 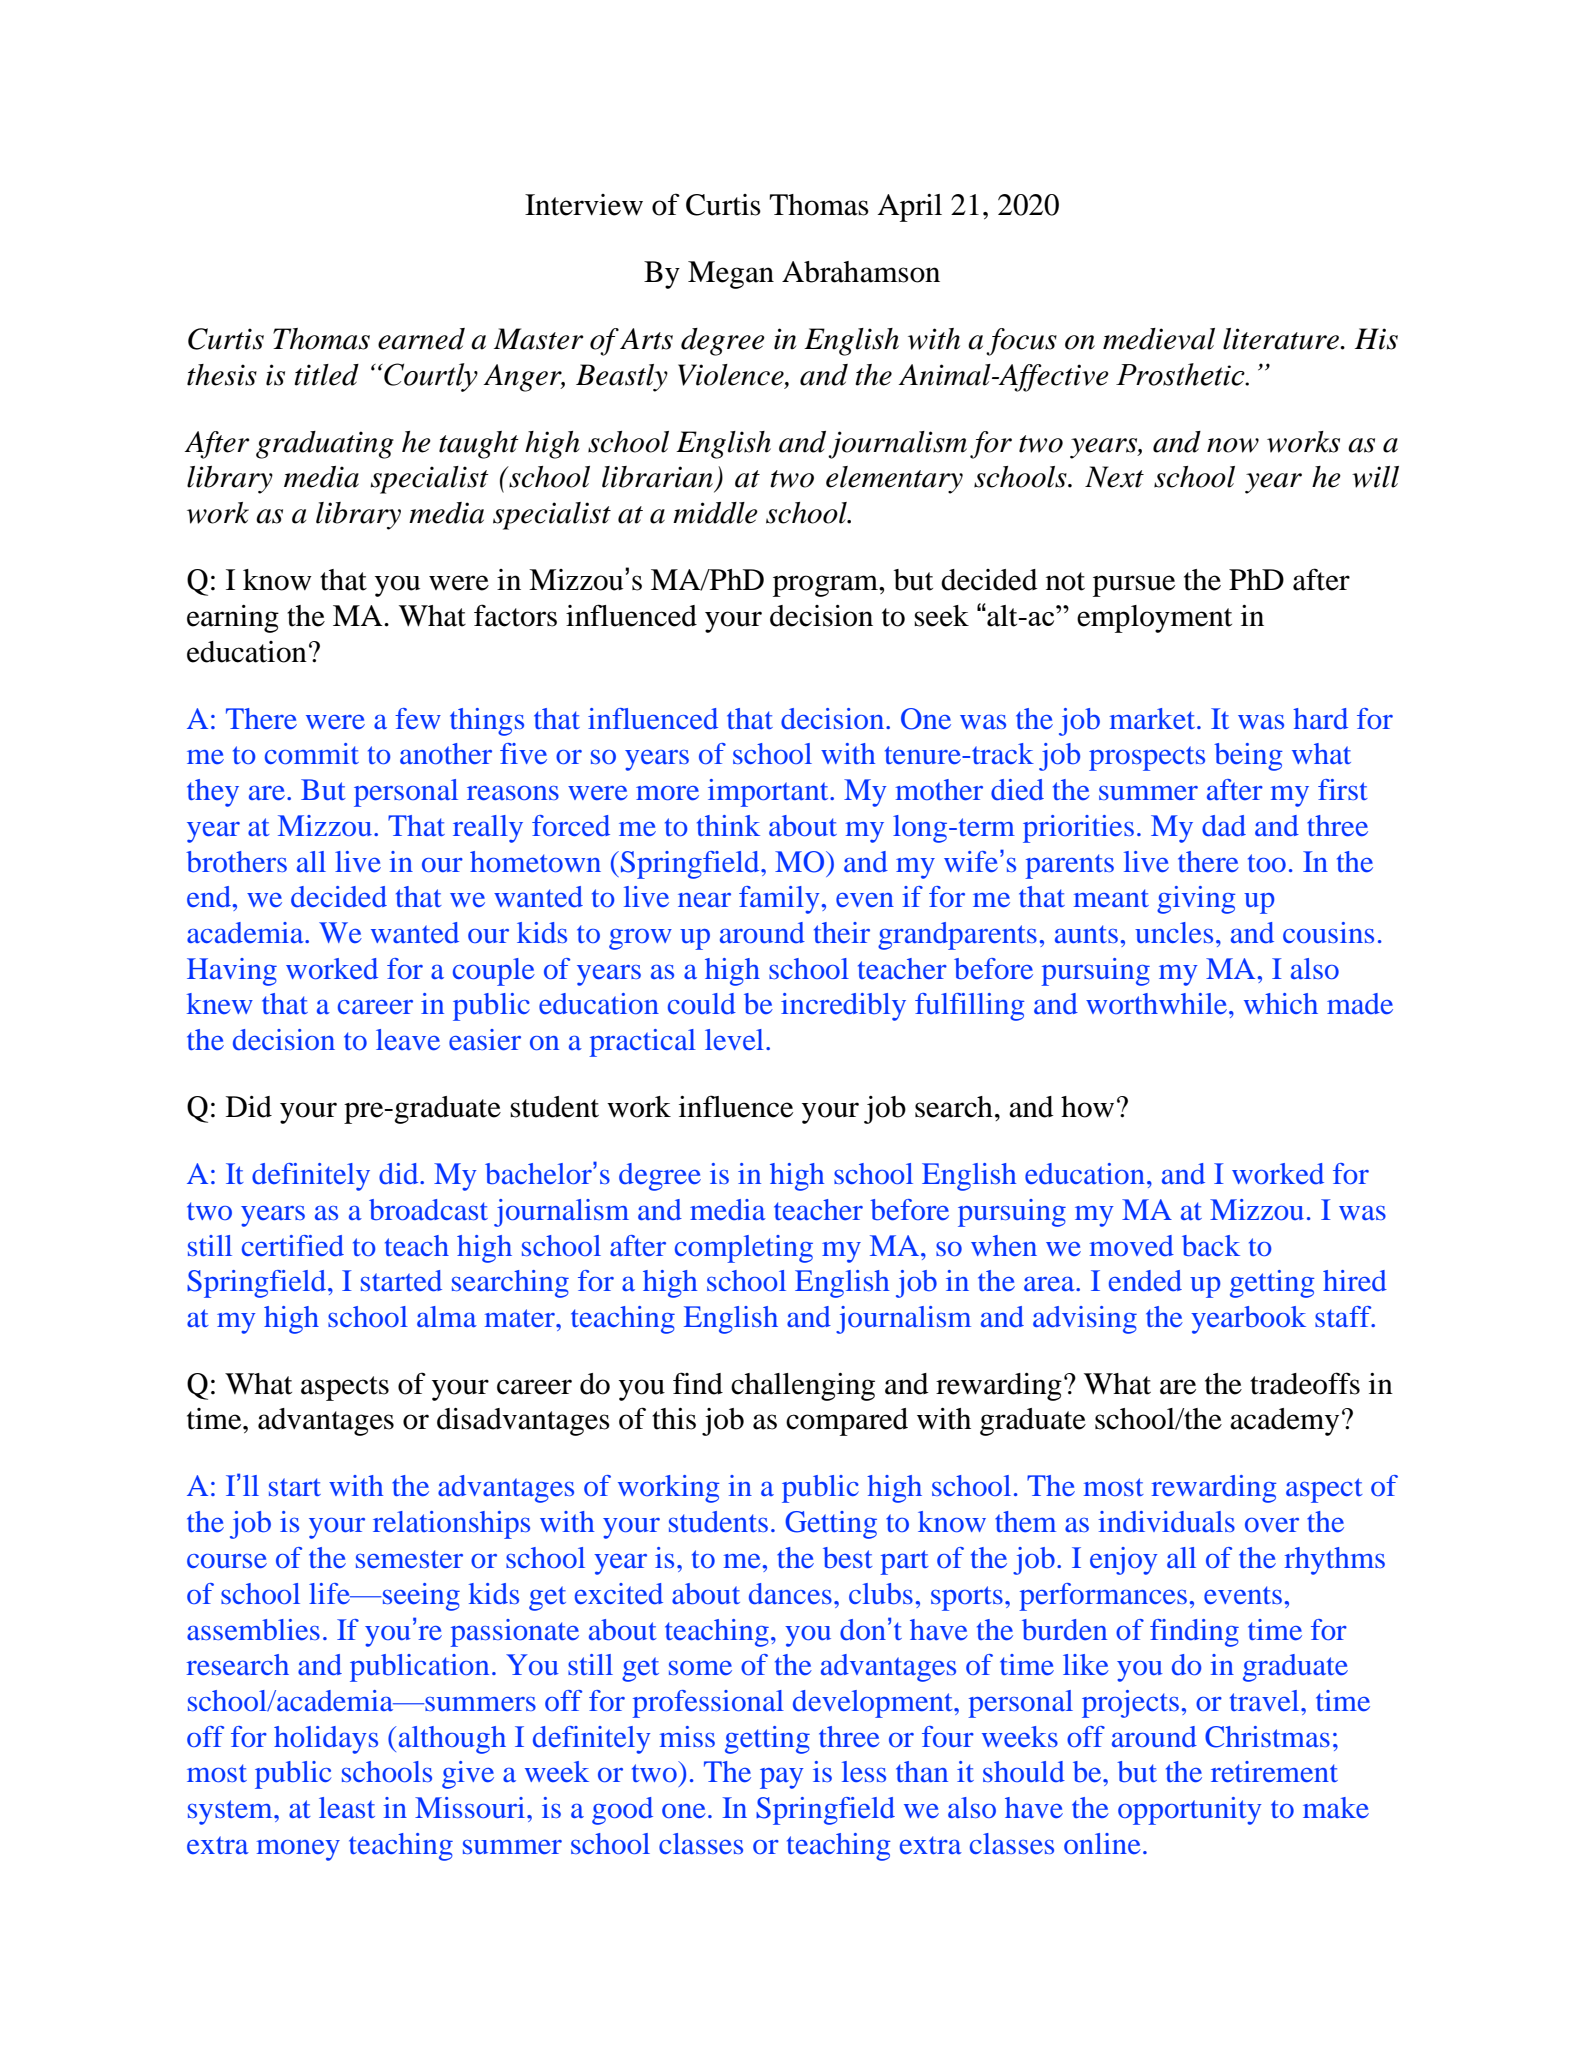 I want to click on earning, so click(x=233, y=619).
